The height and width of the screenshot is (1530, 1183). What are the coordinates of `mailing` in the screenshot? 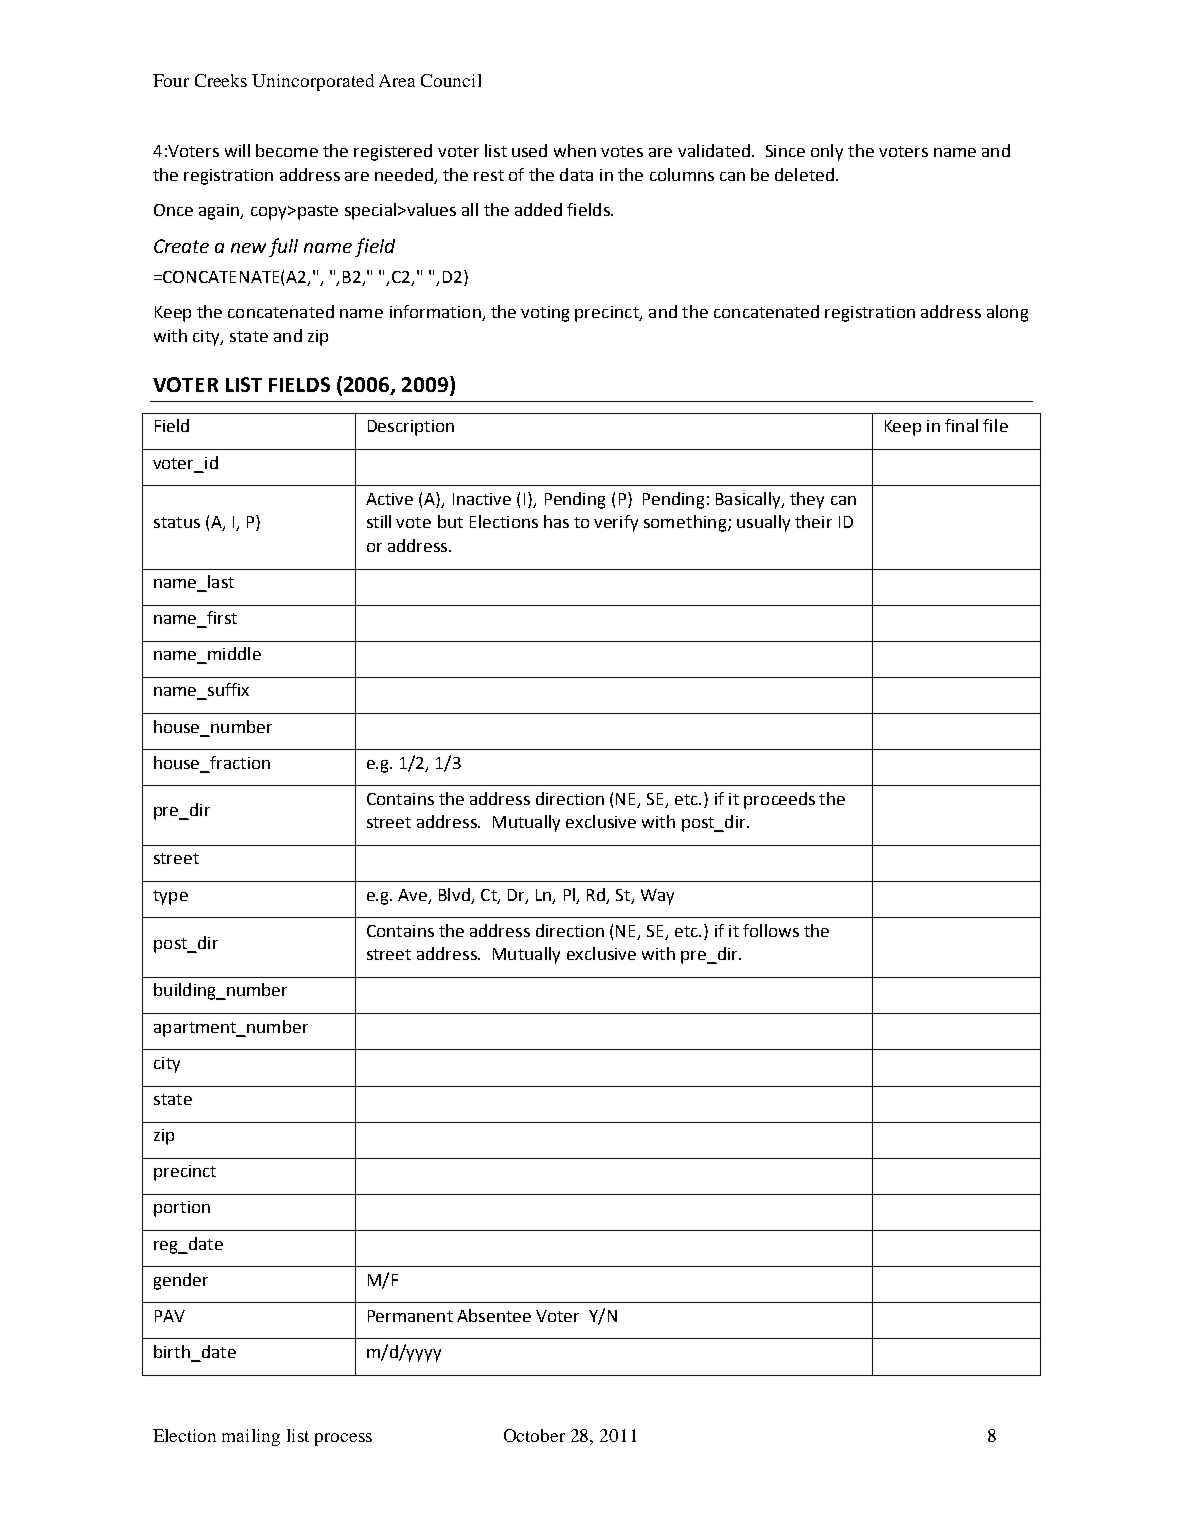 It's located at (251, 1437).
